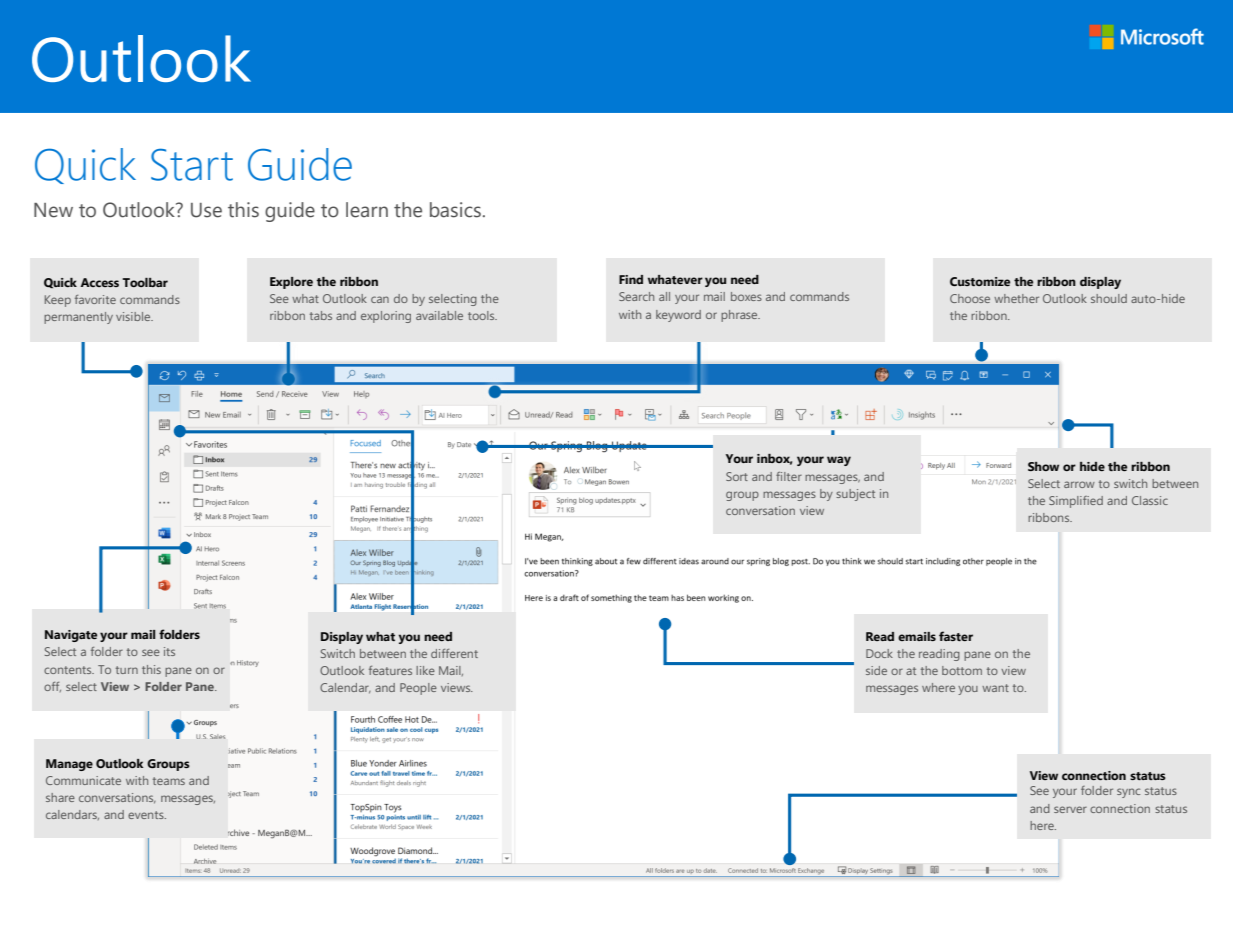 The width and height of the document is (1233, 952). Describe the element at coordinates (134, 316) in the document. I see `visible` at that location.
